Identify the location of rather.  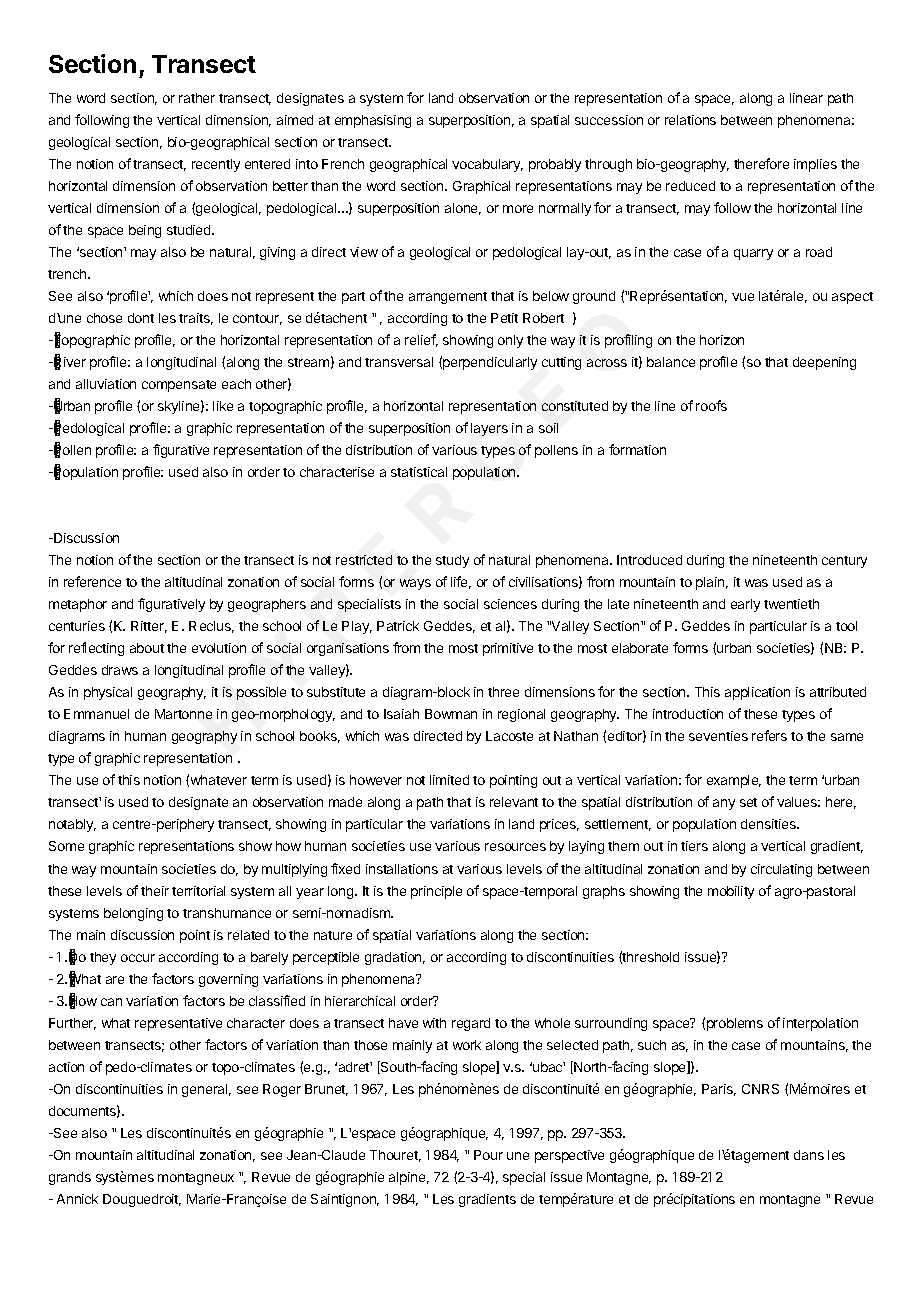
(197, 98).
